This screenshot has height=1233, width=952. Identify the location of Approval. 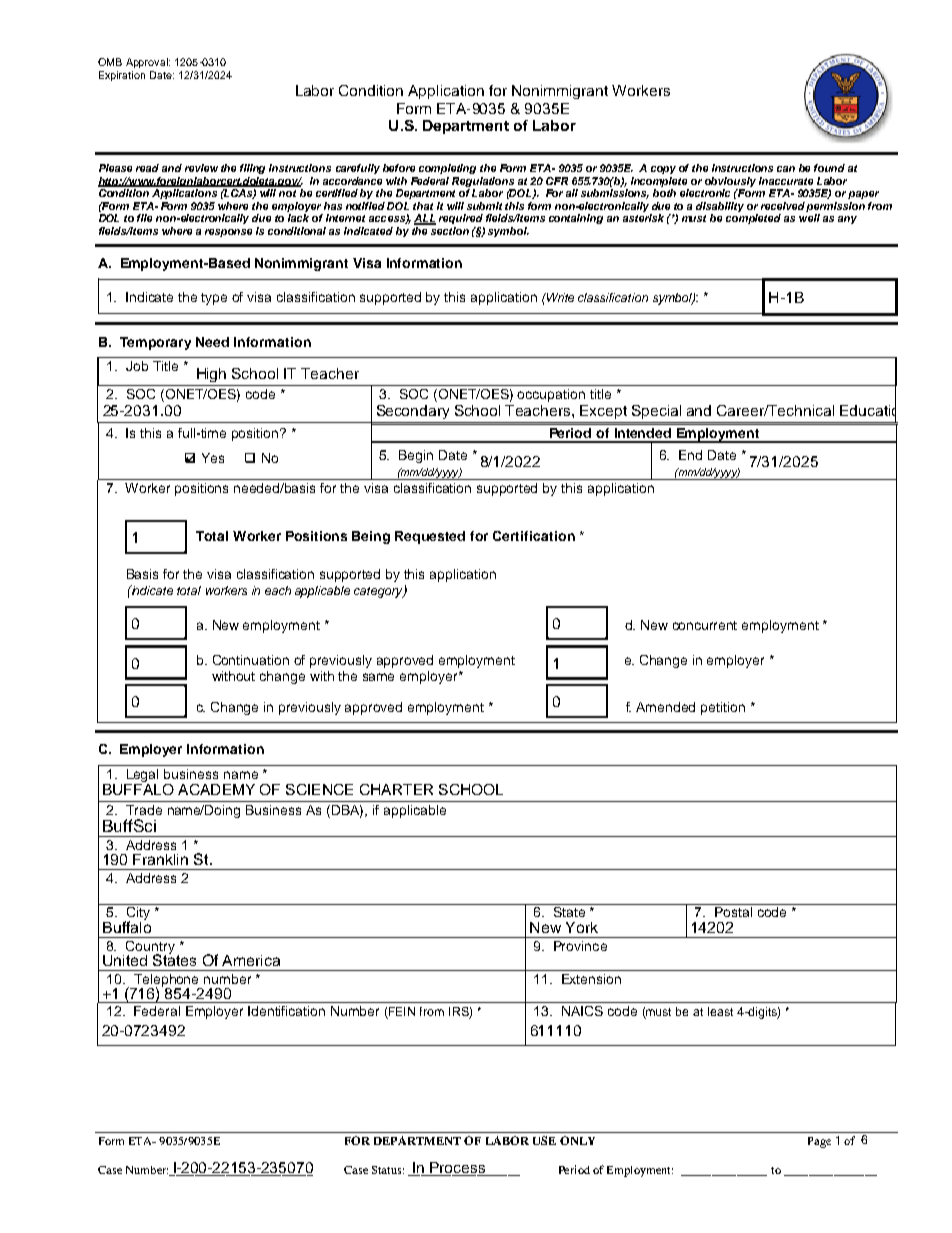
(148, 63).
